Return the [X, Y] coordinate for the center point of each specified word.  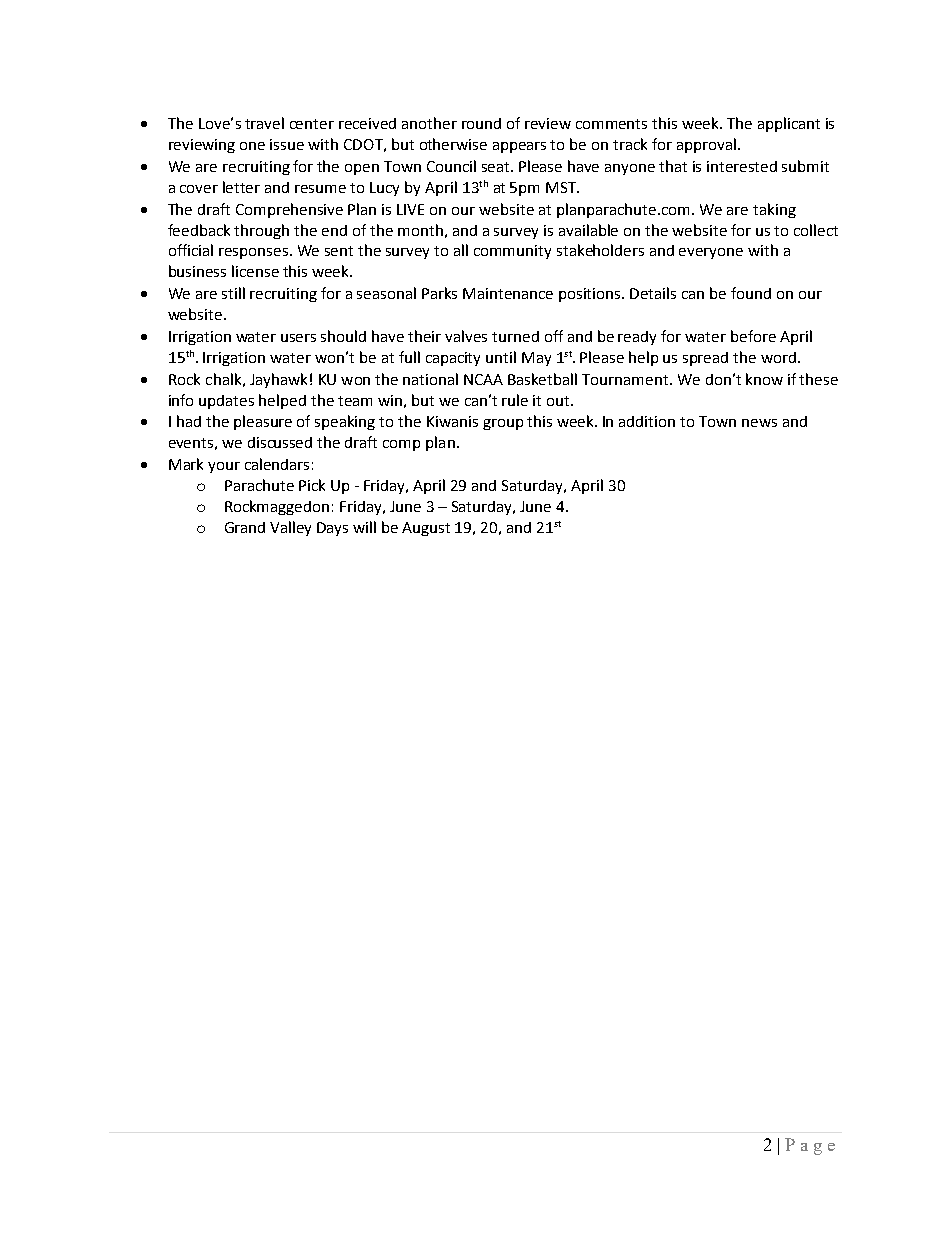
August [426, 529]
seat [497, 167]
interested [742, 166]
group [503, 424]
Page [810, 1146]
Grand [245, 527]
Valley [290, 528]
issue [287, 144]
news [759, 423]
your [224, 467]
